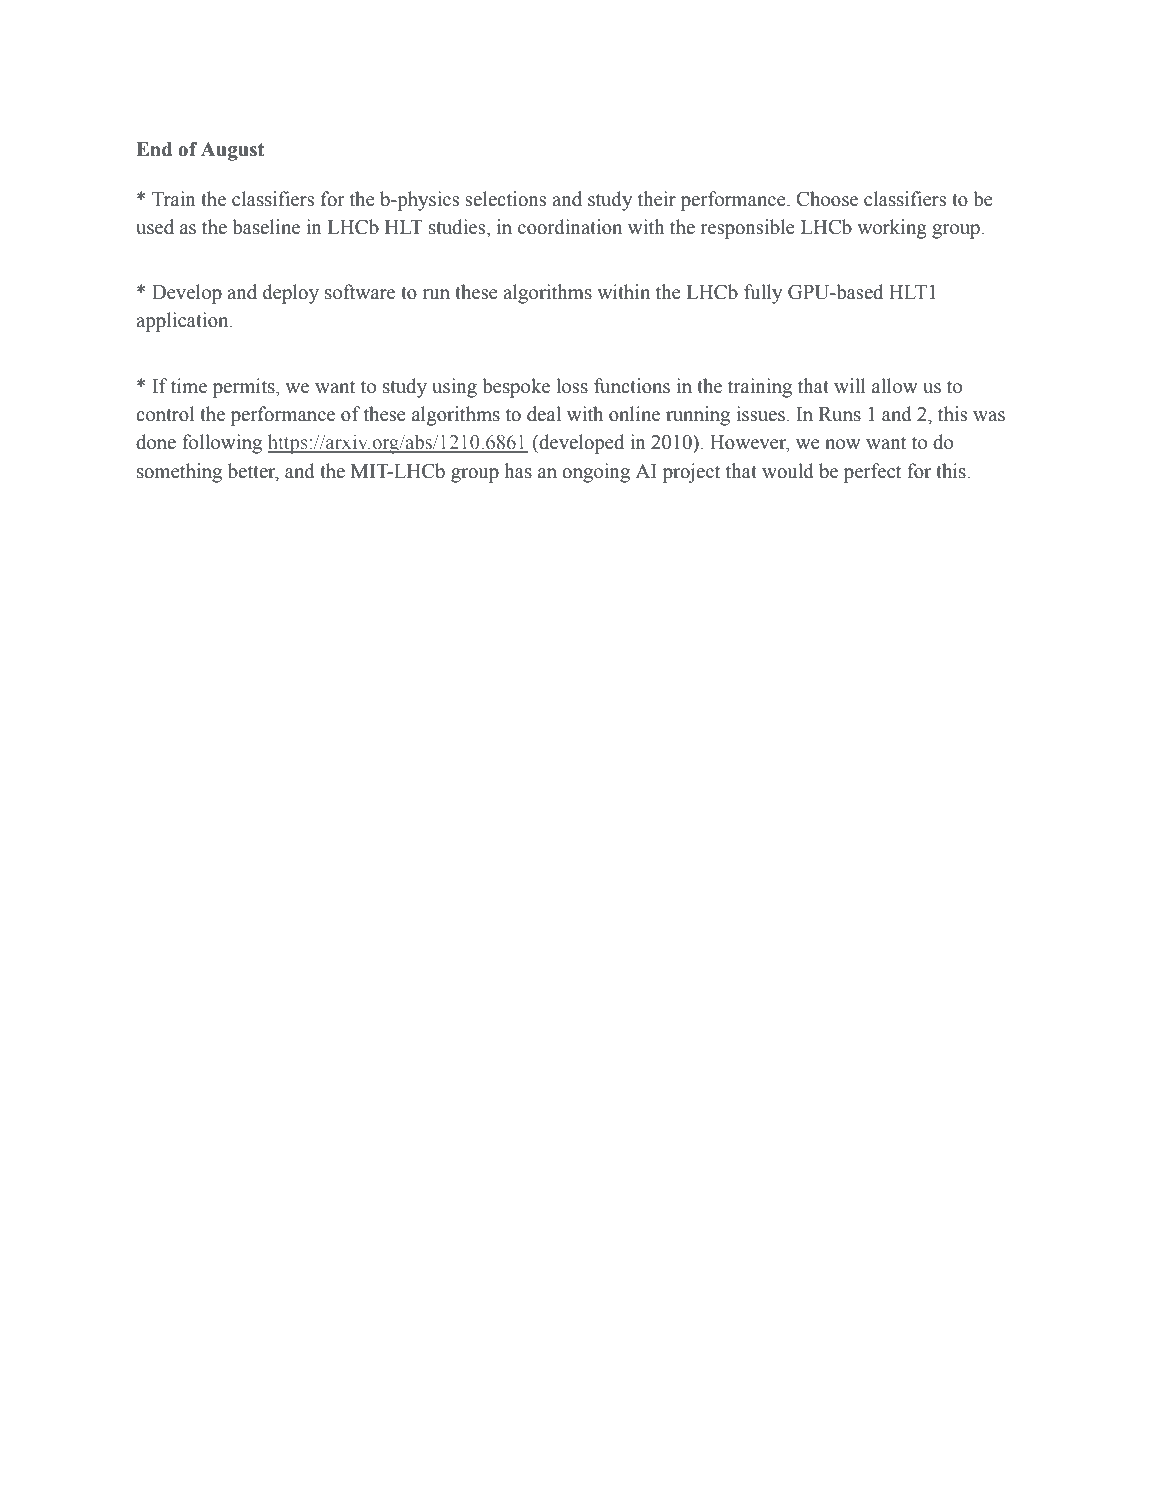  I want to click on working, so click(892, 229).
